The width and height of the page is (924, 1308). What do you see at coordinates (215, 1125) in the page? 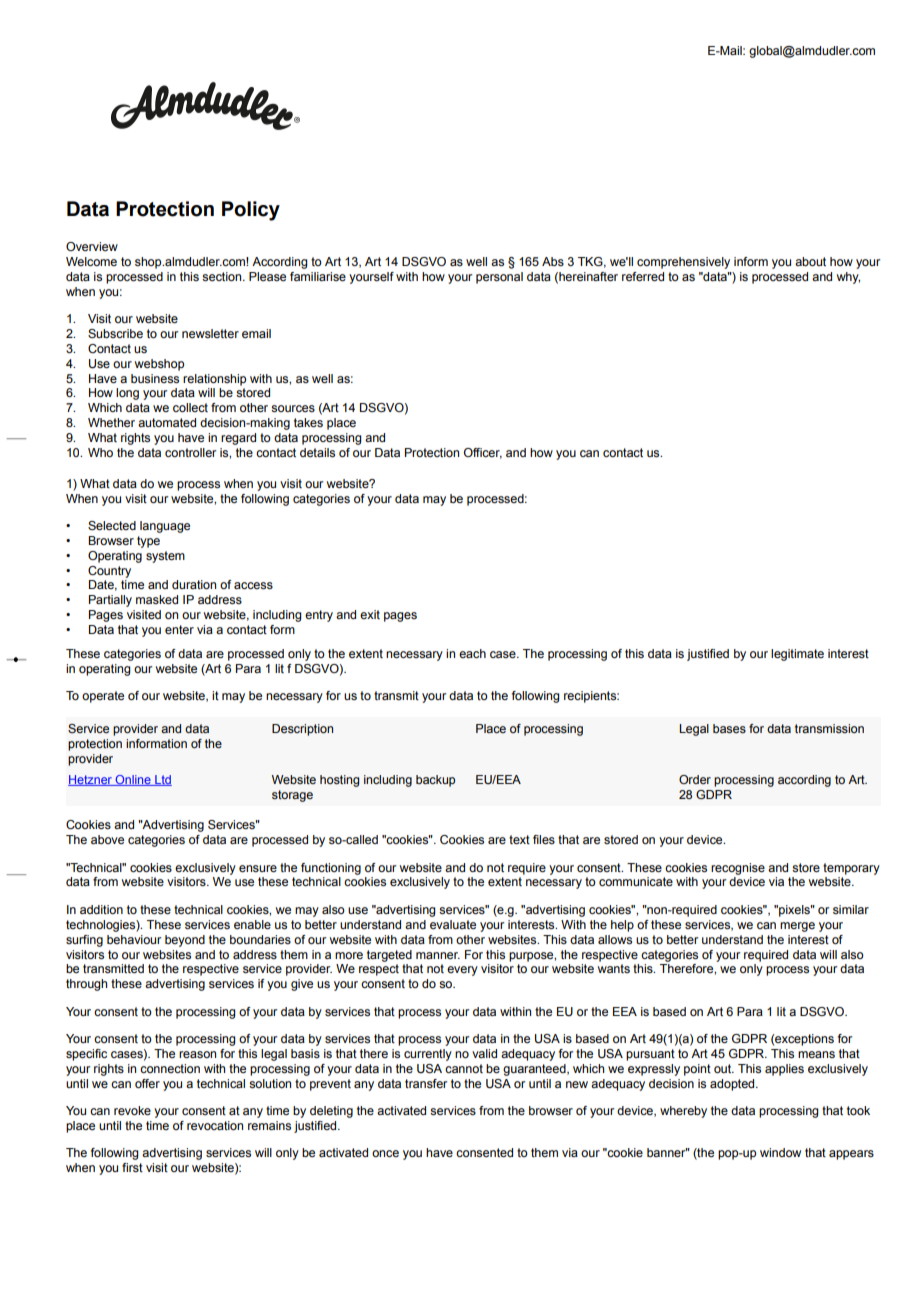
I see `revocation` at bounding box center [215, 1125].
